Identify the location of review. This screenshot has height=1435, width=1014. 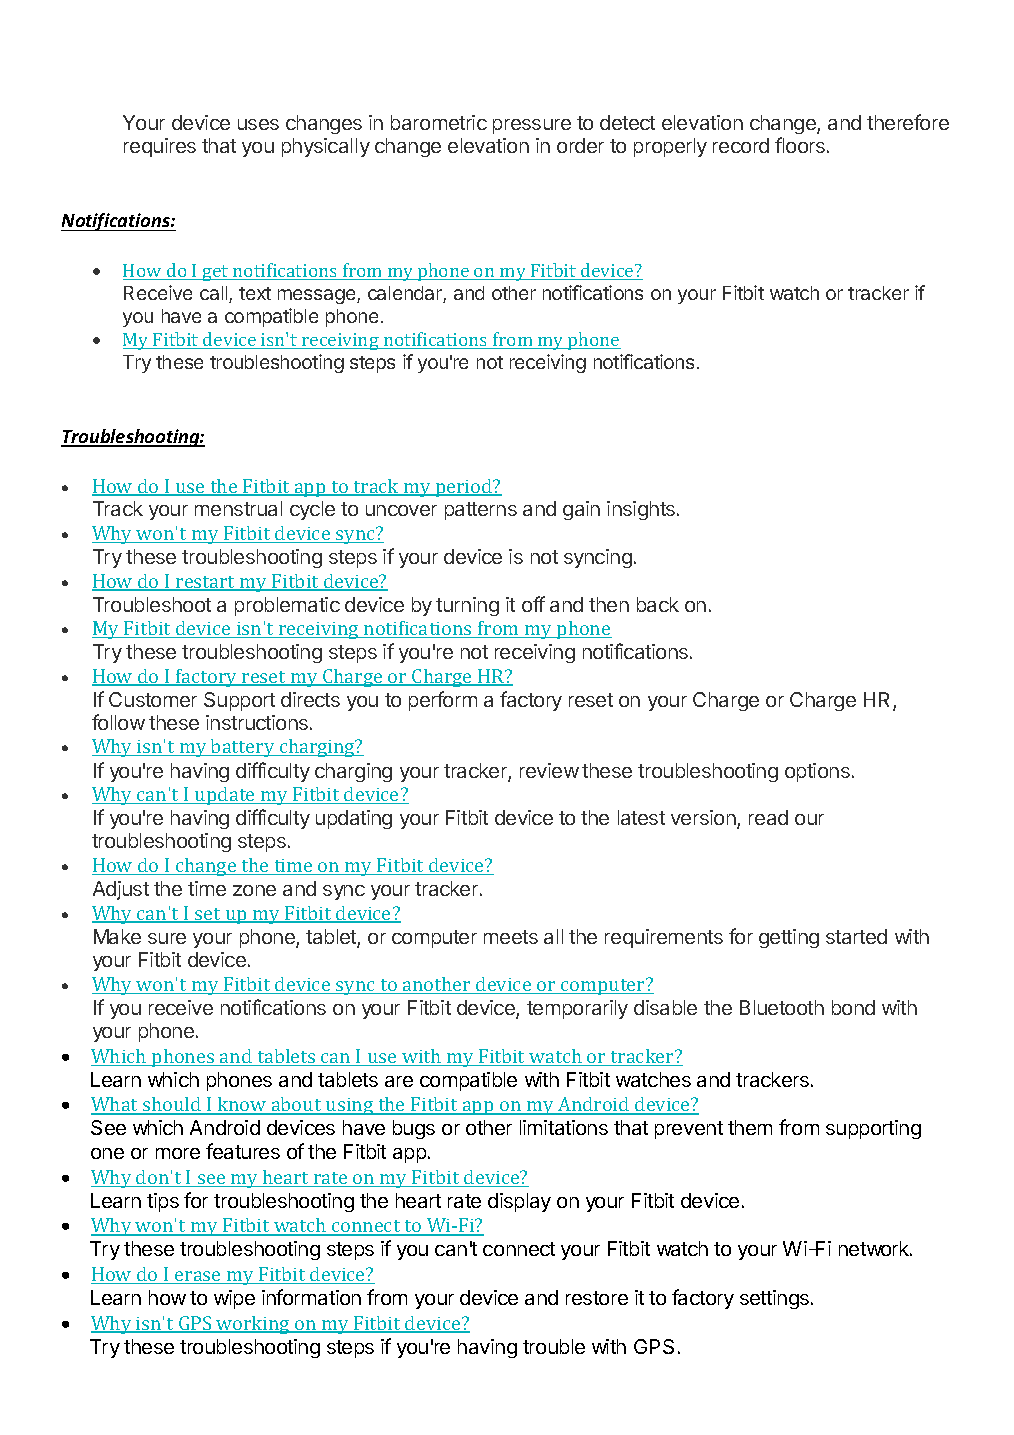
(549, 770).
